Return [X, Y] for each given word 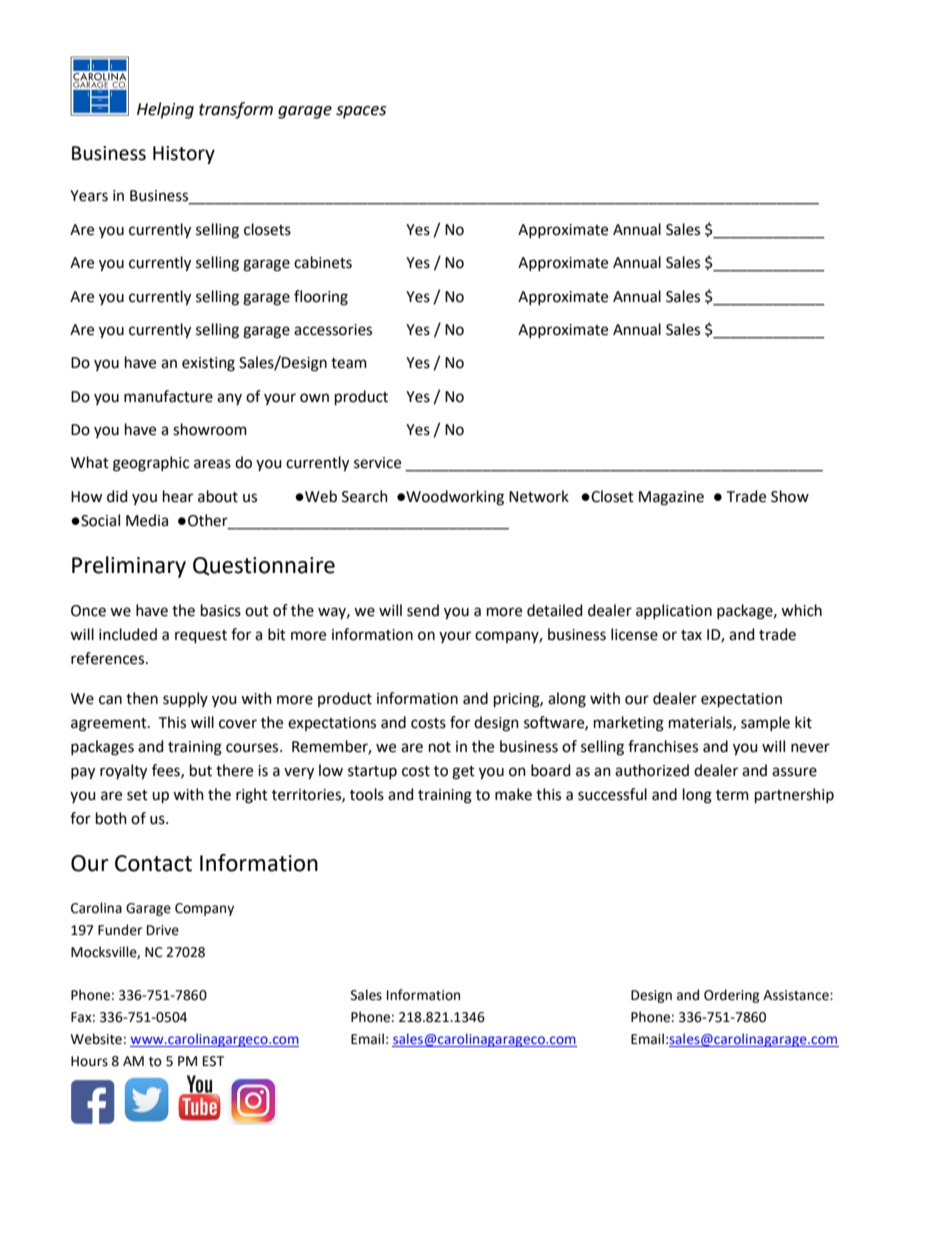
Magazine [671, 498]
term [732, 795]
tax [691, 635]
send [423, 610]
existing [208, 364]
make [513, 794]
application [674, 611]
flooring [321, 298]
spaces [361, 112]
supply [185, 699]
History [184, 155]
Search [365, 496]
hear [178, 496]
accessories [333, 330]
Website [96, 1039]
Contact [153, 863]
